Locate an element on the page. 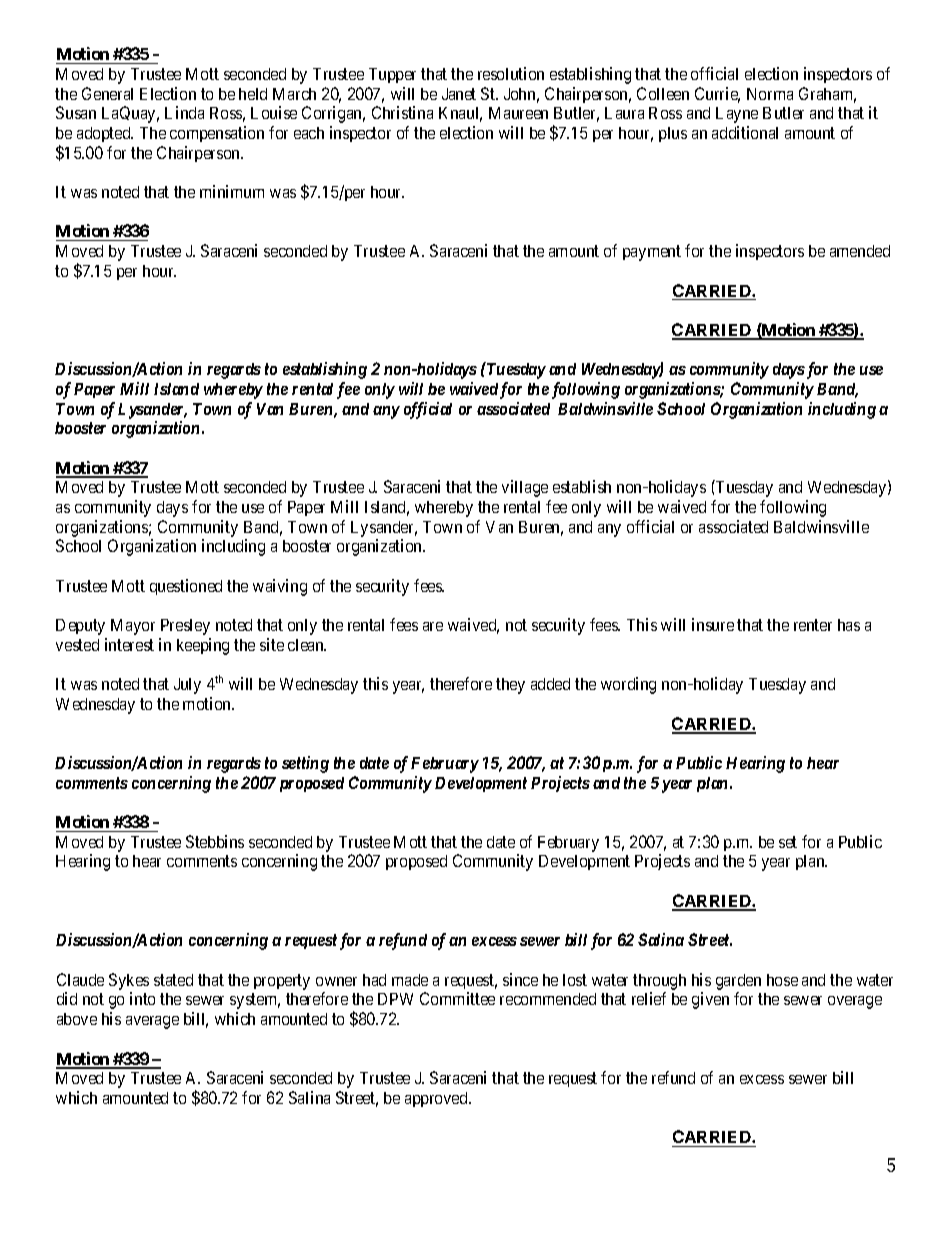 Image resolution: width=952 pixels, height=1233 pixels. Linda is located at coordinates (184, 112).
